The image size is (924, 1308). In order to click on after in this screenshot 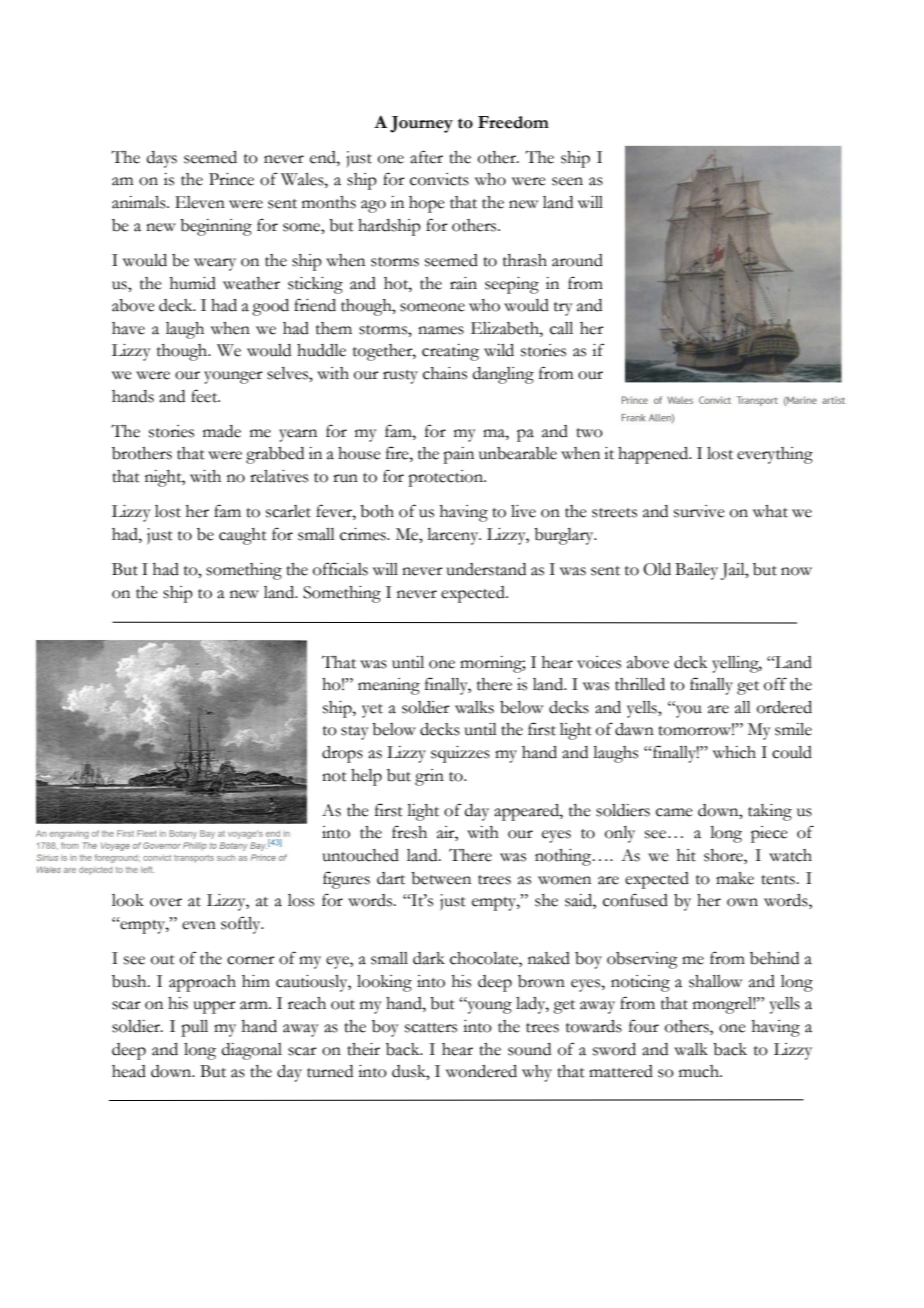, I will do `click(426, 157)`.
